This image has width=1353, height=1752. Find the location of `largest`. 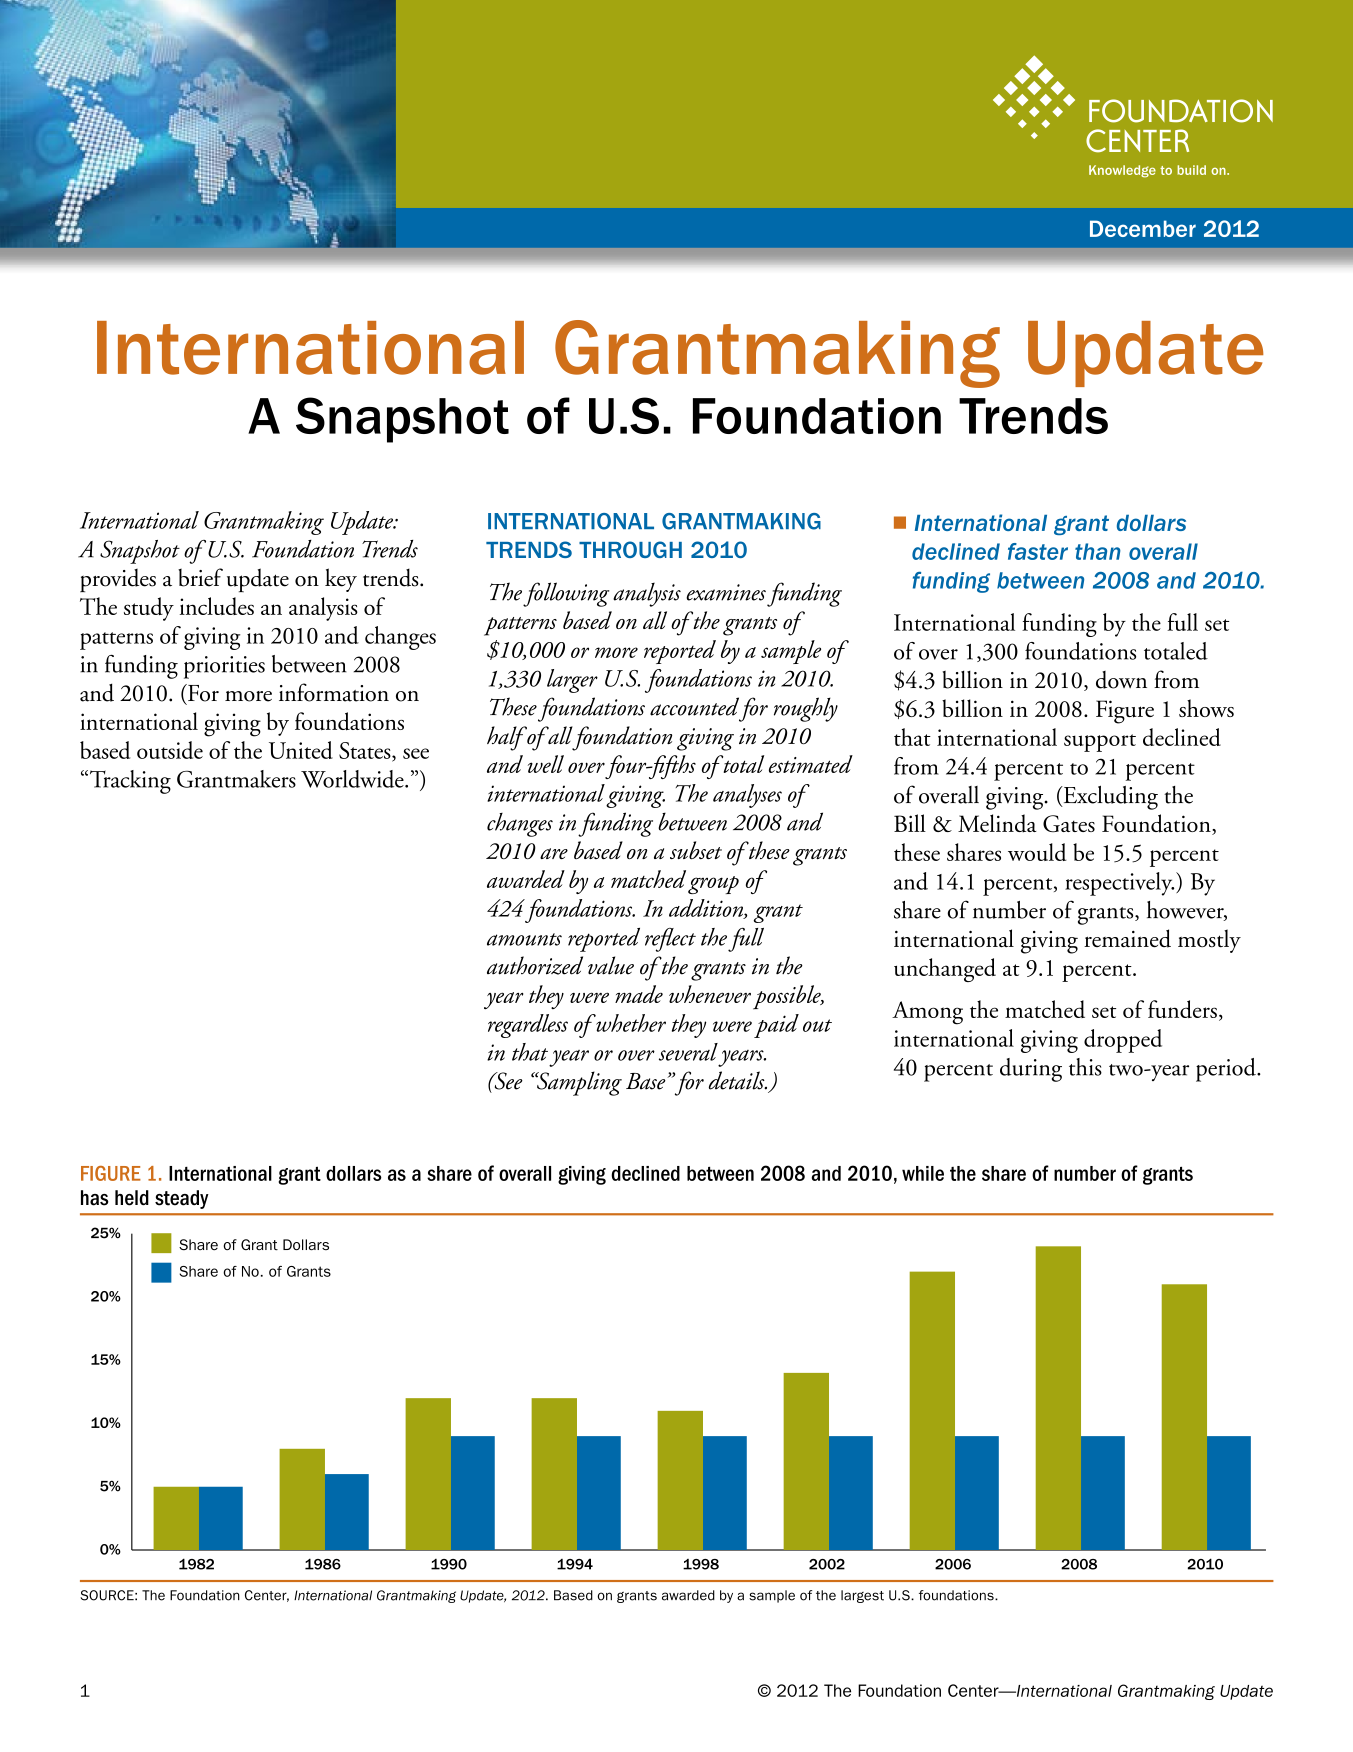

largest is located at coordinates (862, 1596).
